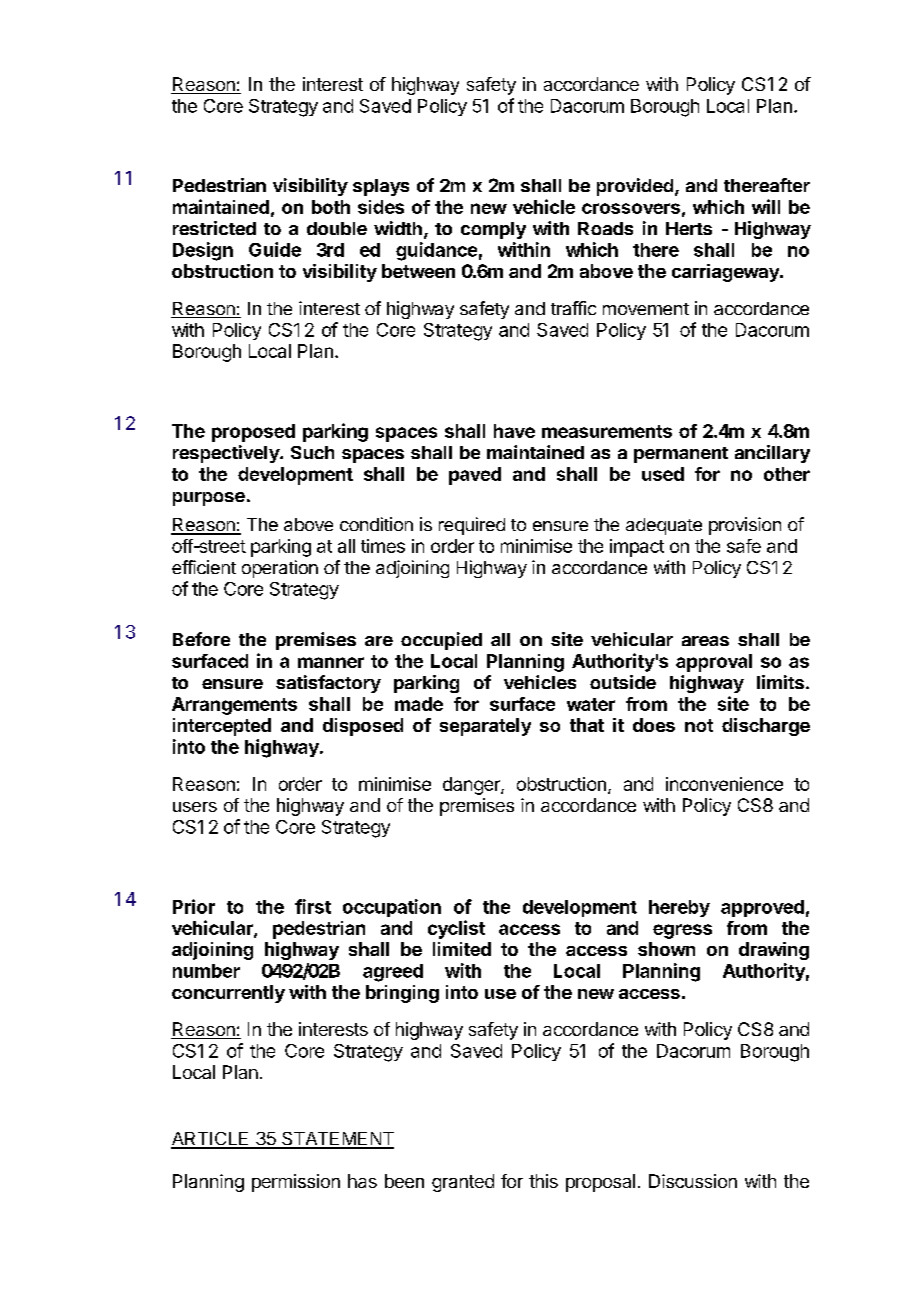  What do you see at coordinates (472, 526) in the screenshot?
I see `required` at bounding box center [472, 526].
